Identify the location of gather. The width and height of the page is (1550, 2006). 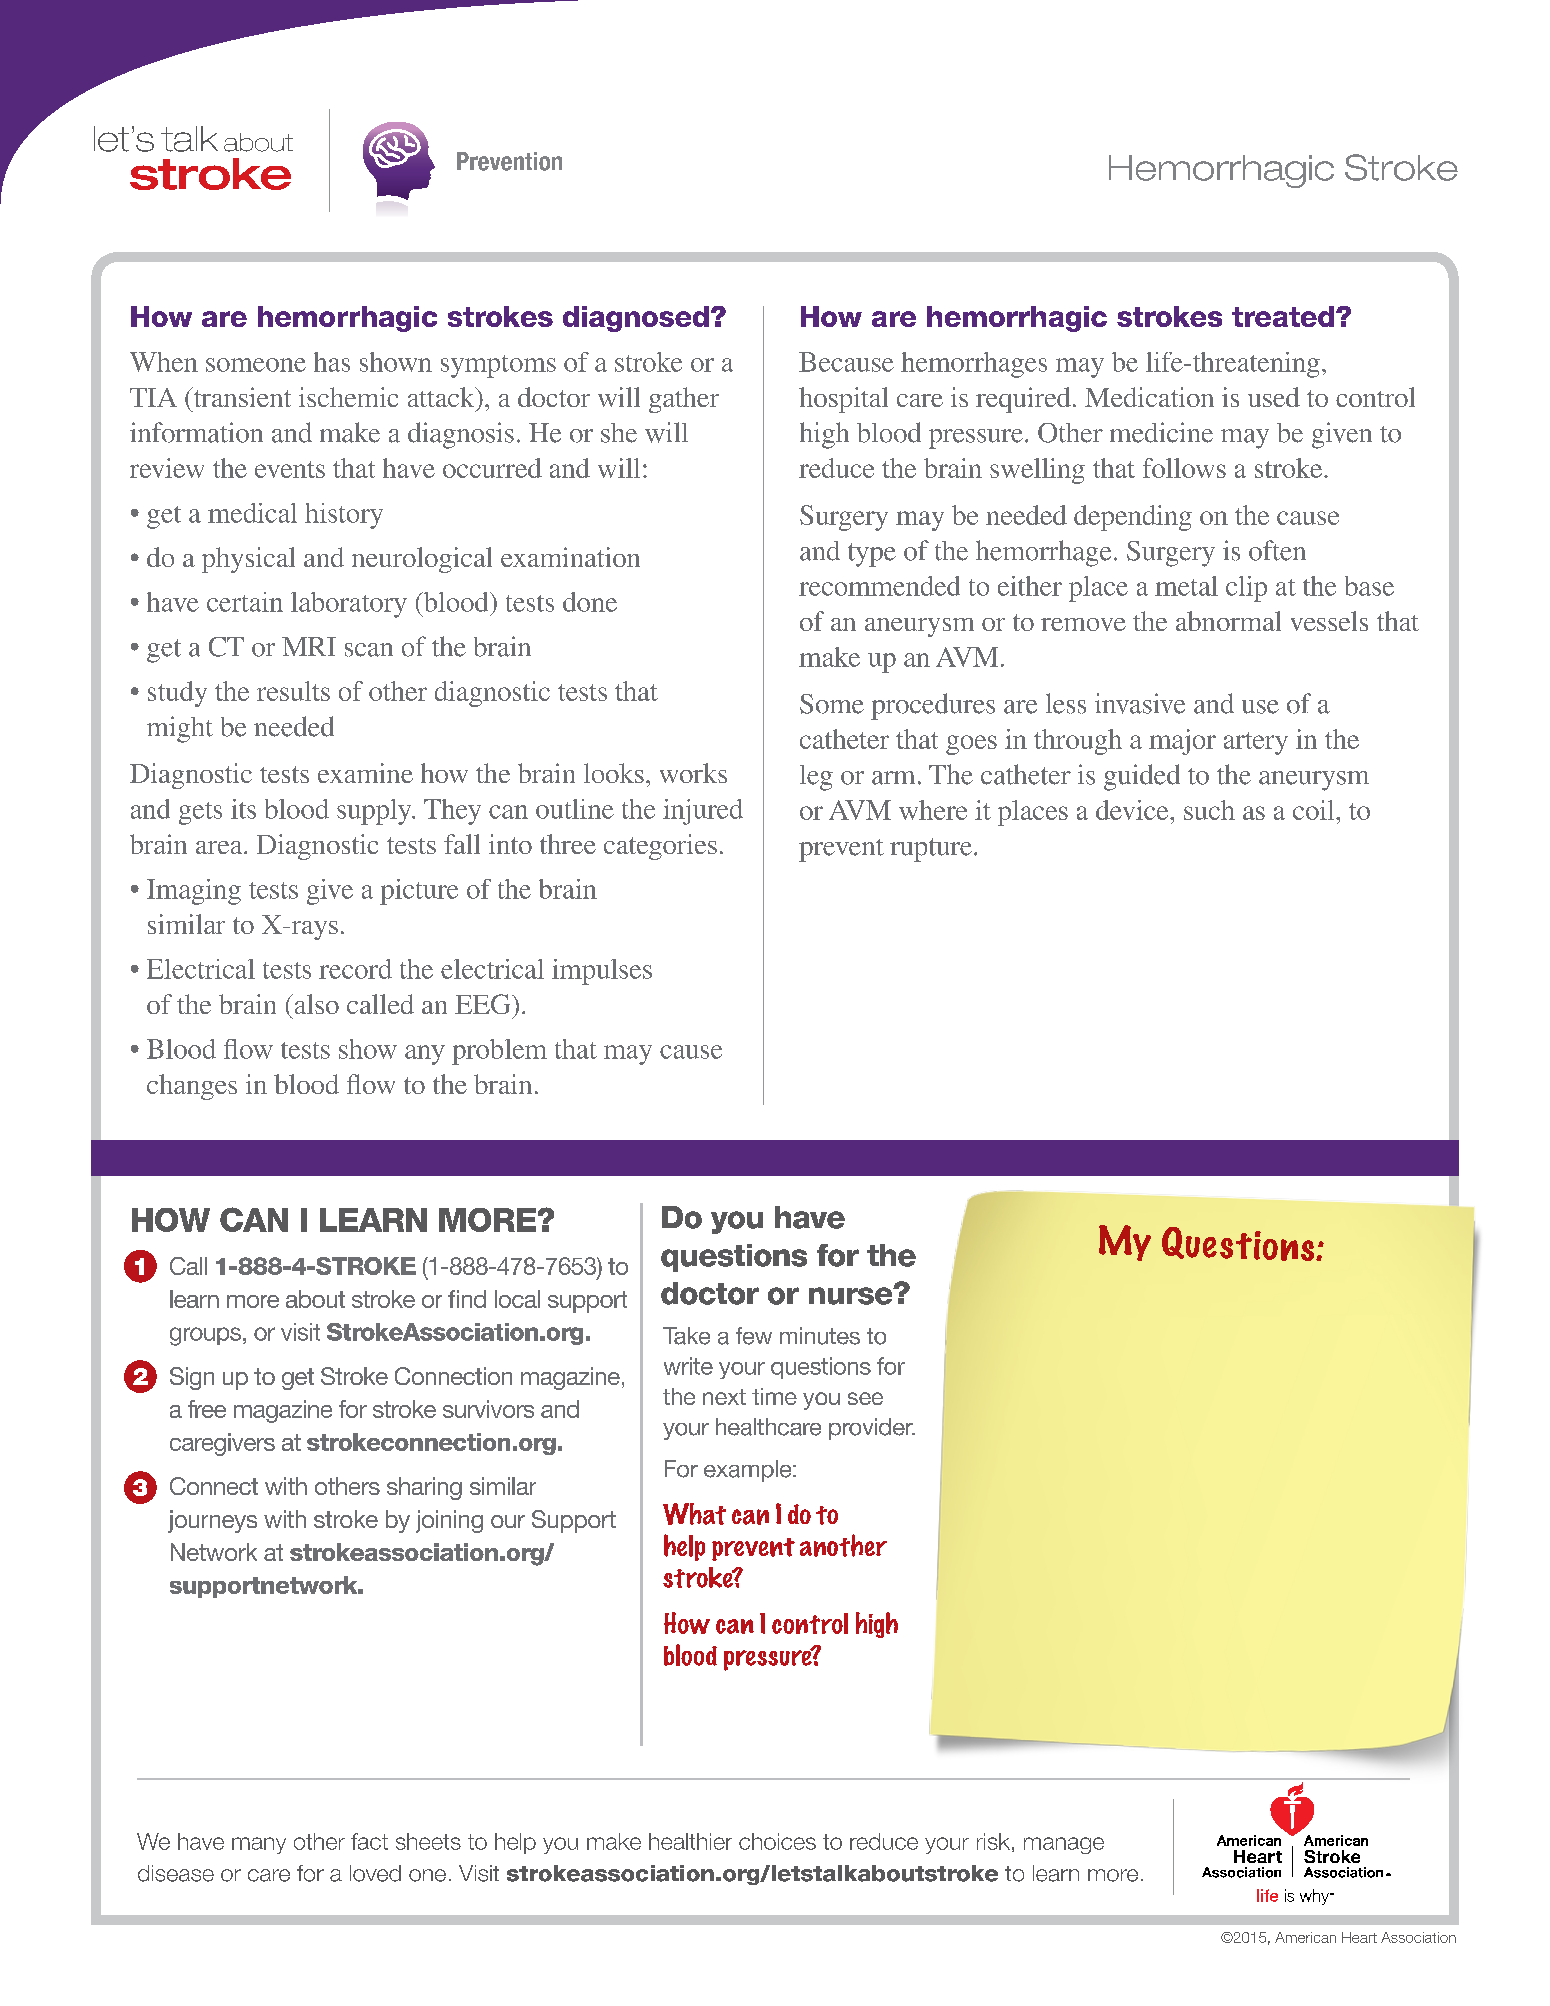
(684, 400).
